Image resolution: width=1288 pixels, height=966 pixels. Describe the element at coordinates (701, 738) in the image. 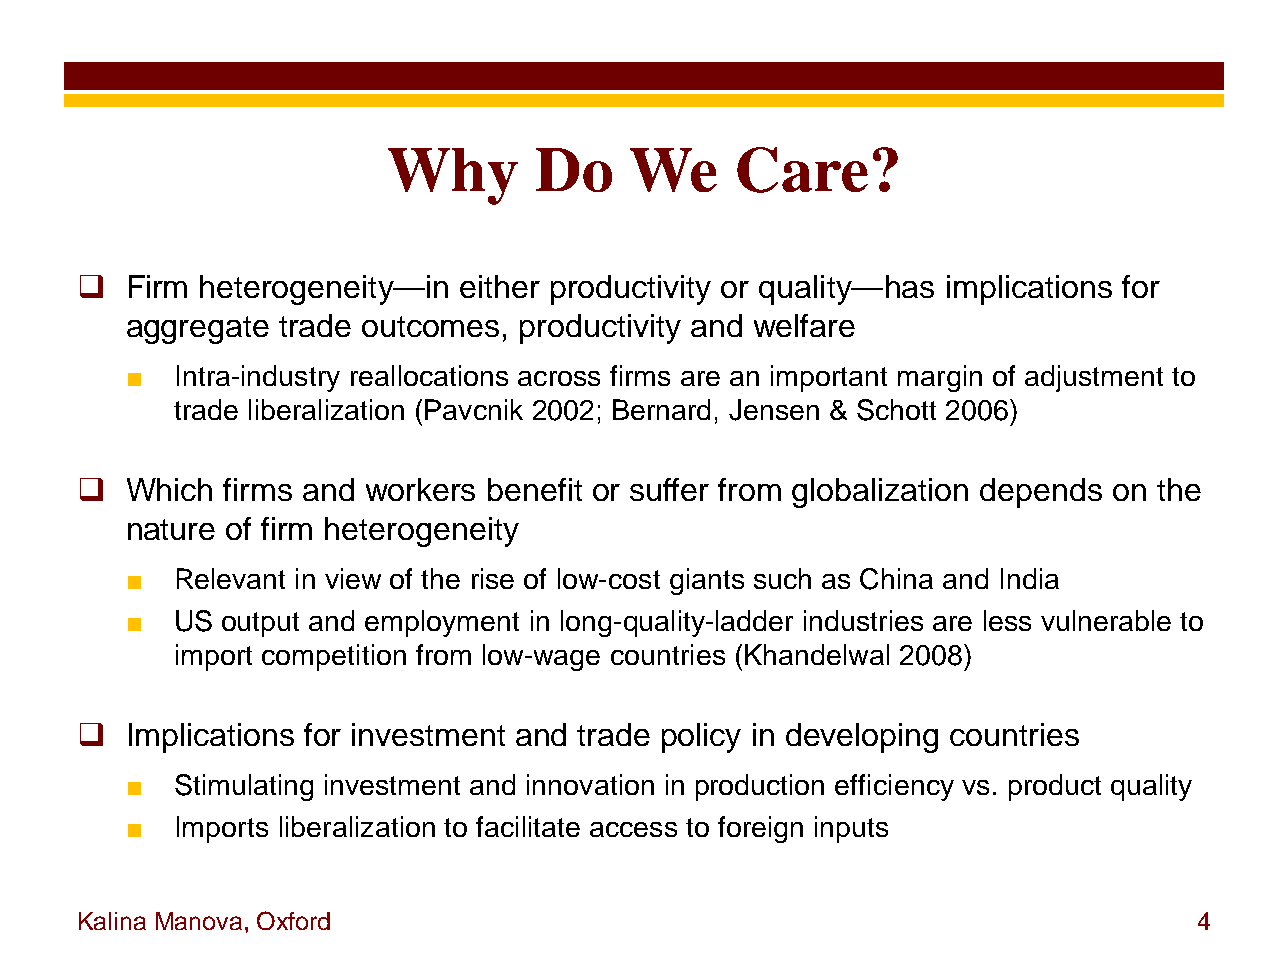

I see `policy` at that location.
